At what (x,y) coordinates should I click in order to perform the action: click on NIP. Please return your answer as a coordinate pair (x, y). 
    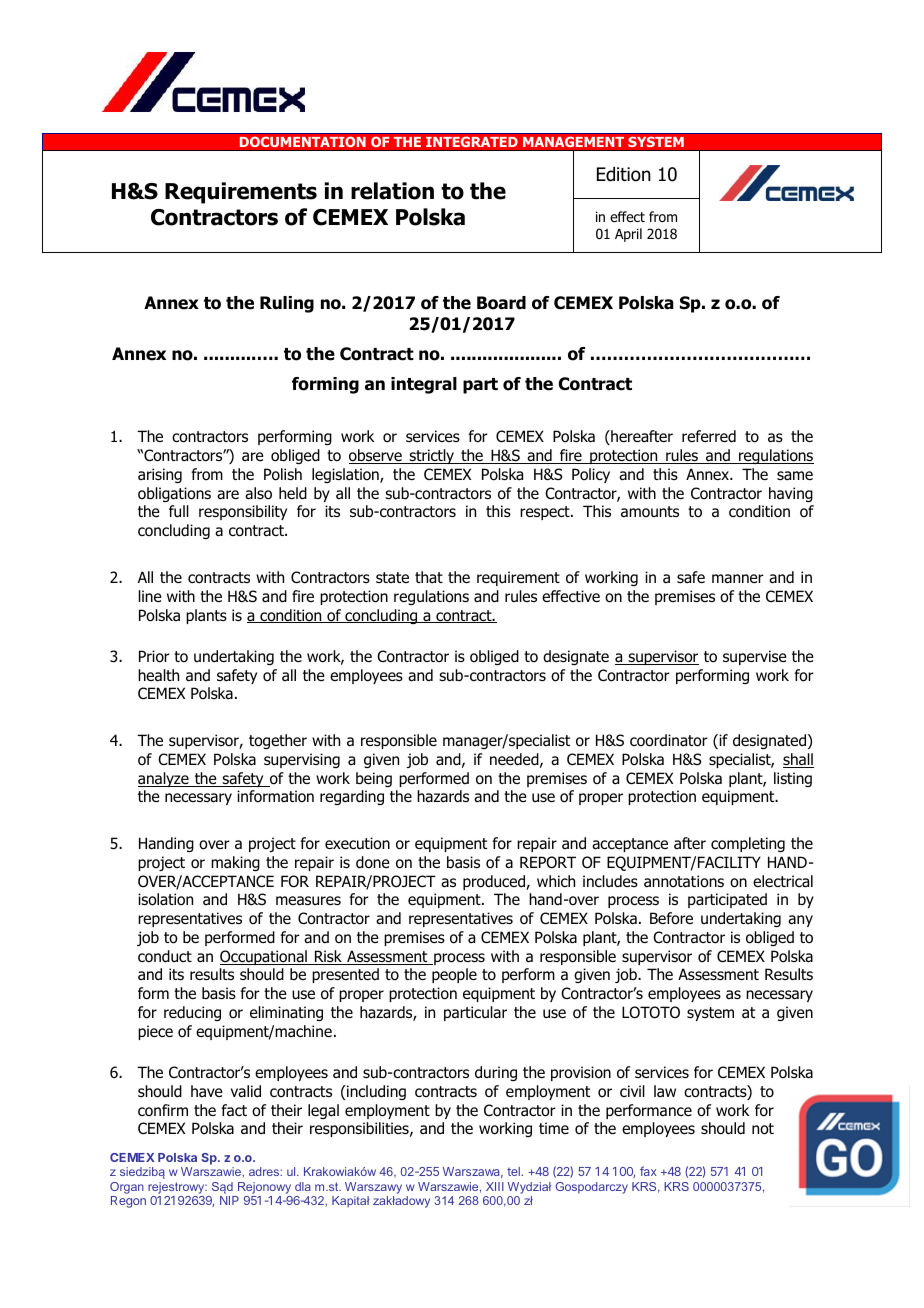
    Looking at the image, I should click on (229, 1200).
